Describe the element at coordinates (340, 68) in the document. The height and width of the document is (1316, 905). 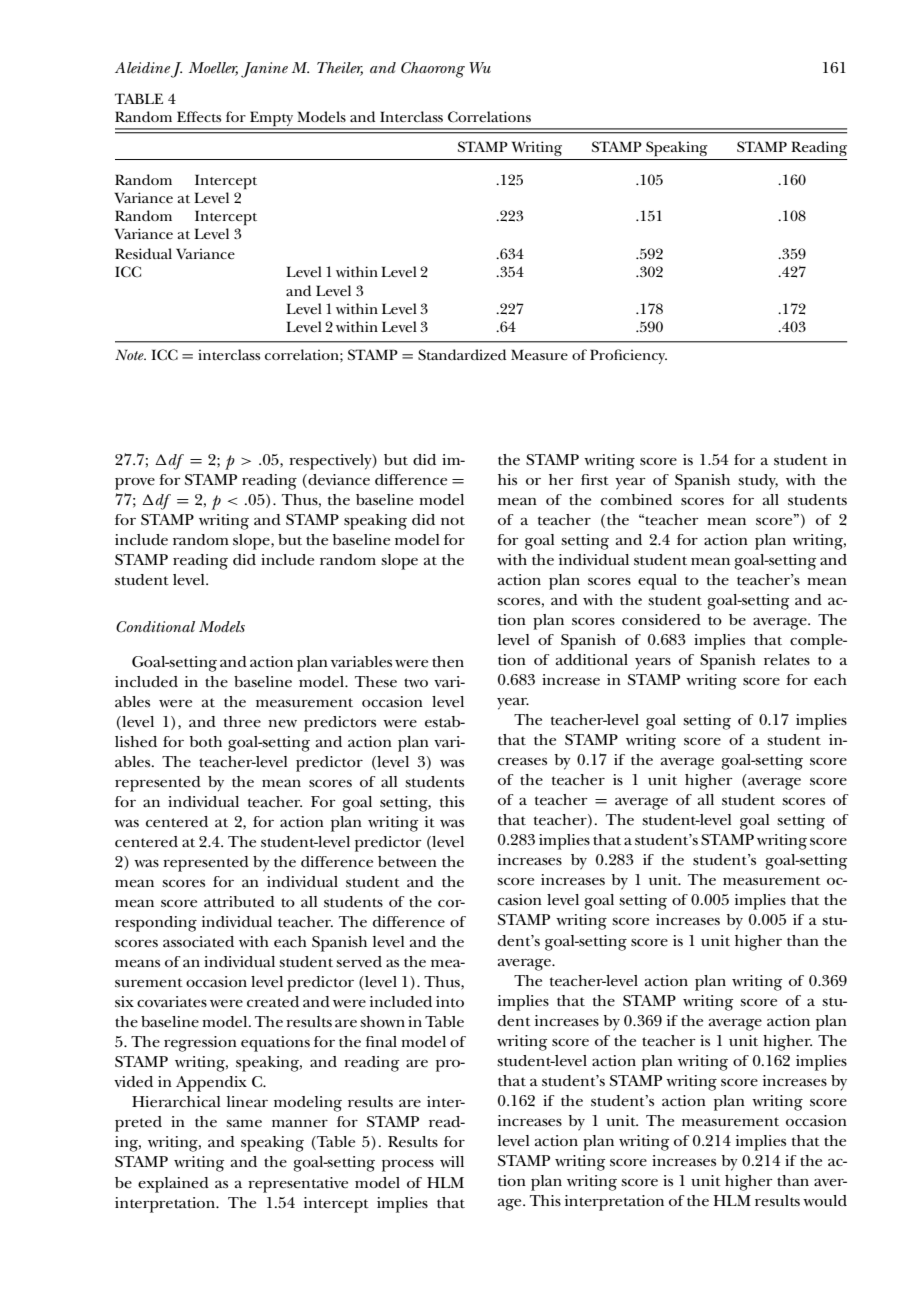
I see `Theiler` at that location.
